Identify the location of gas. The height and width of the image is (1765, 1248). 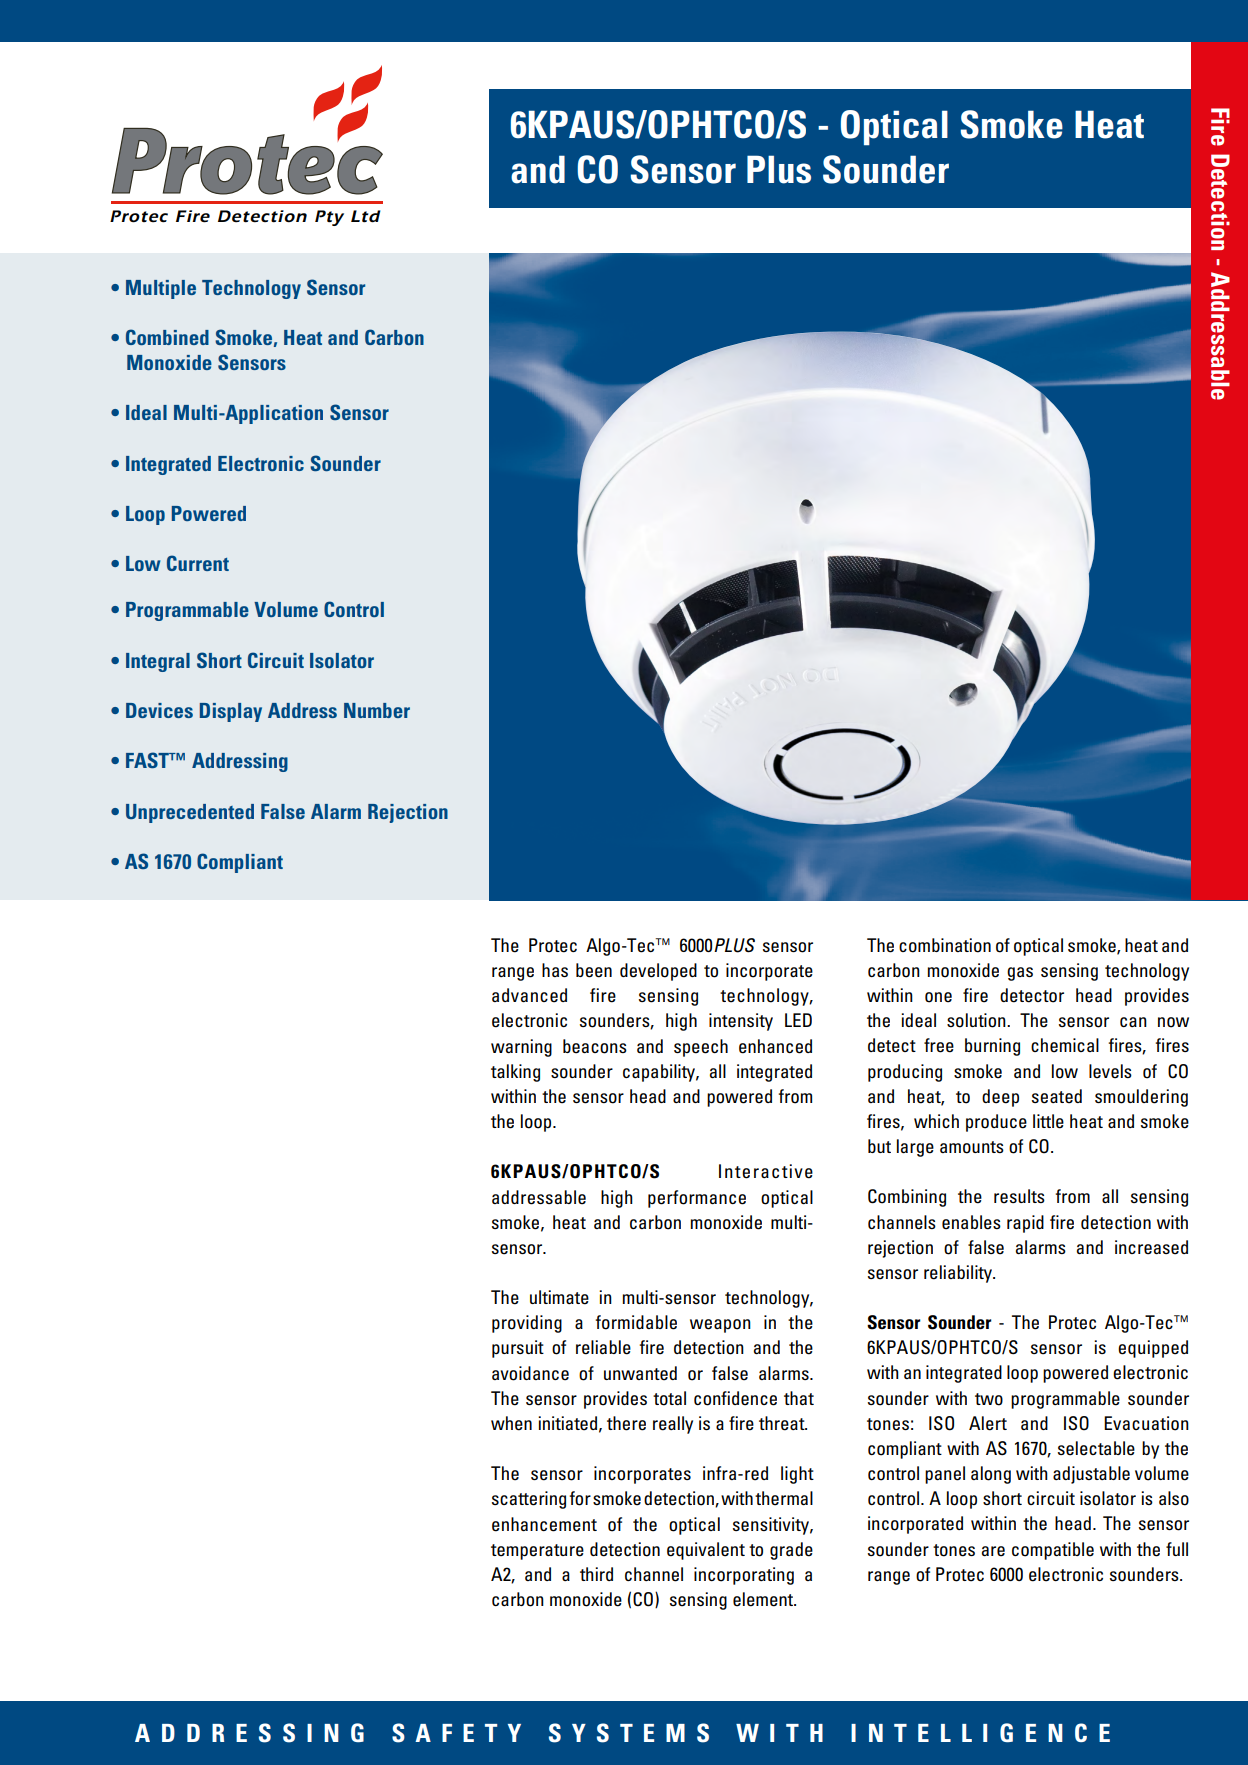
(1020, 974).
